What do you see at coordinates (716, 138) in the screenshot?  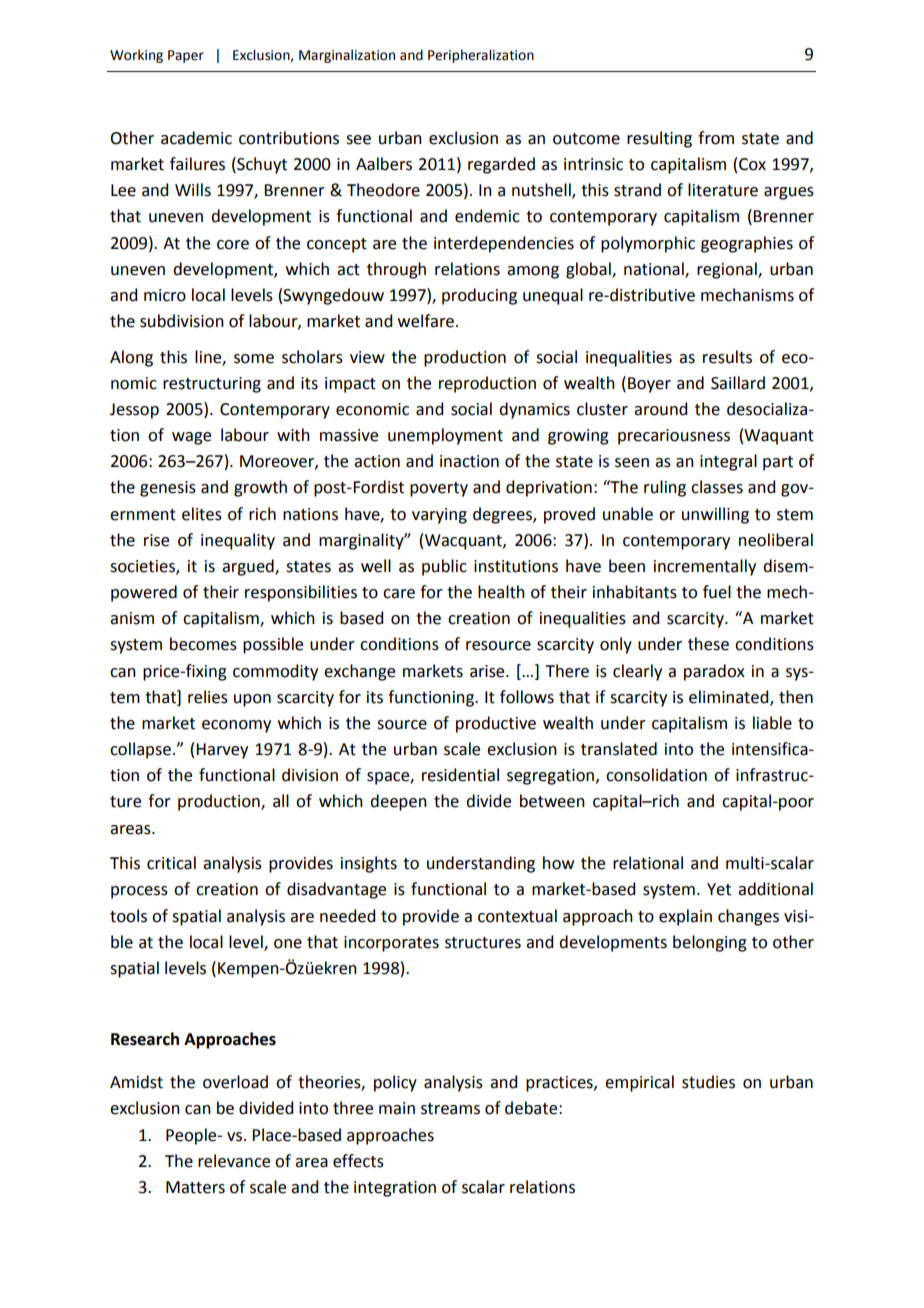 I see `from` at bounding box center [716, 138].
